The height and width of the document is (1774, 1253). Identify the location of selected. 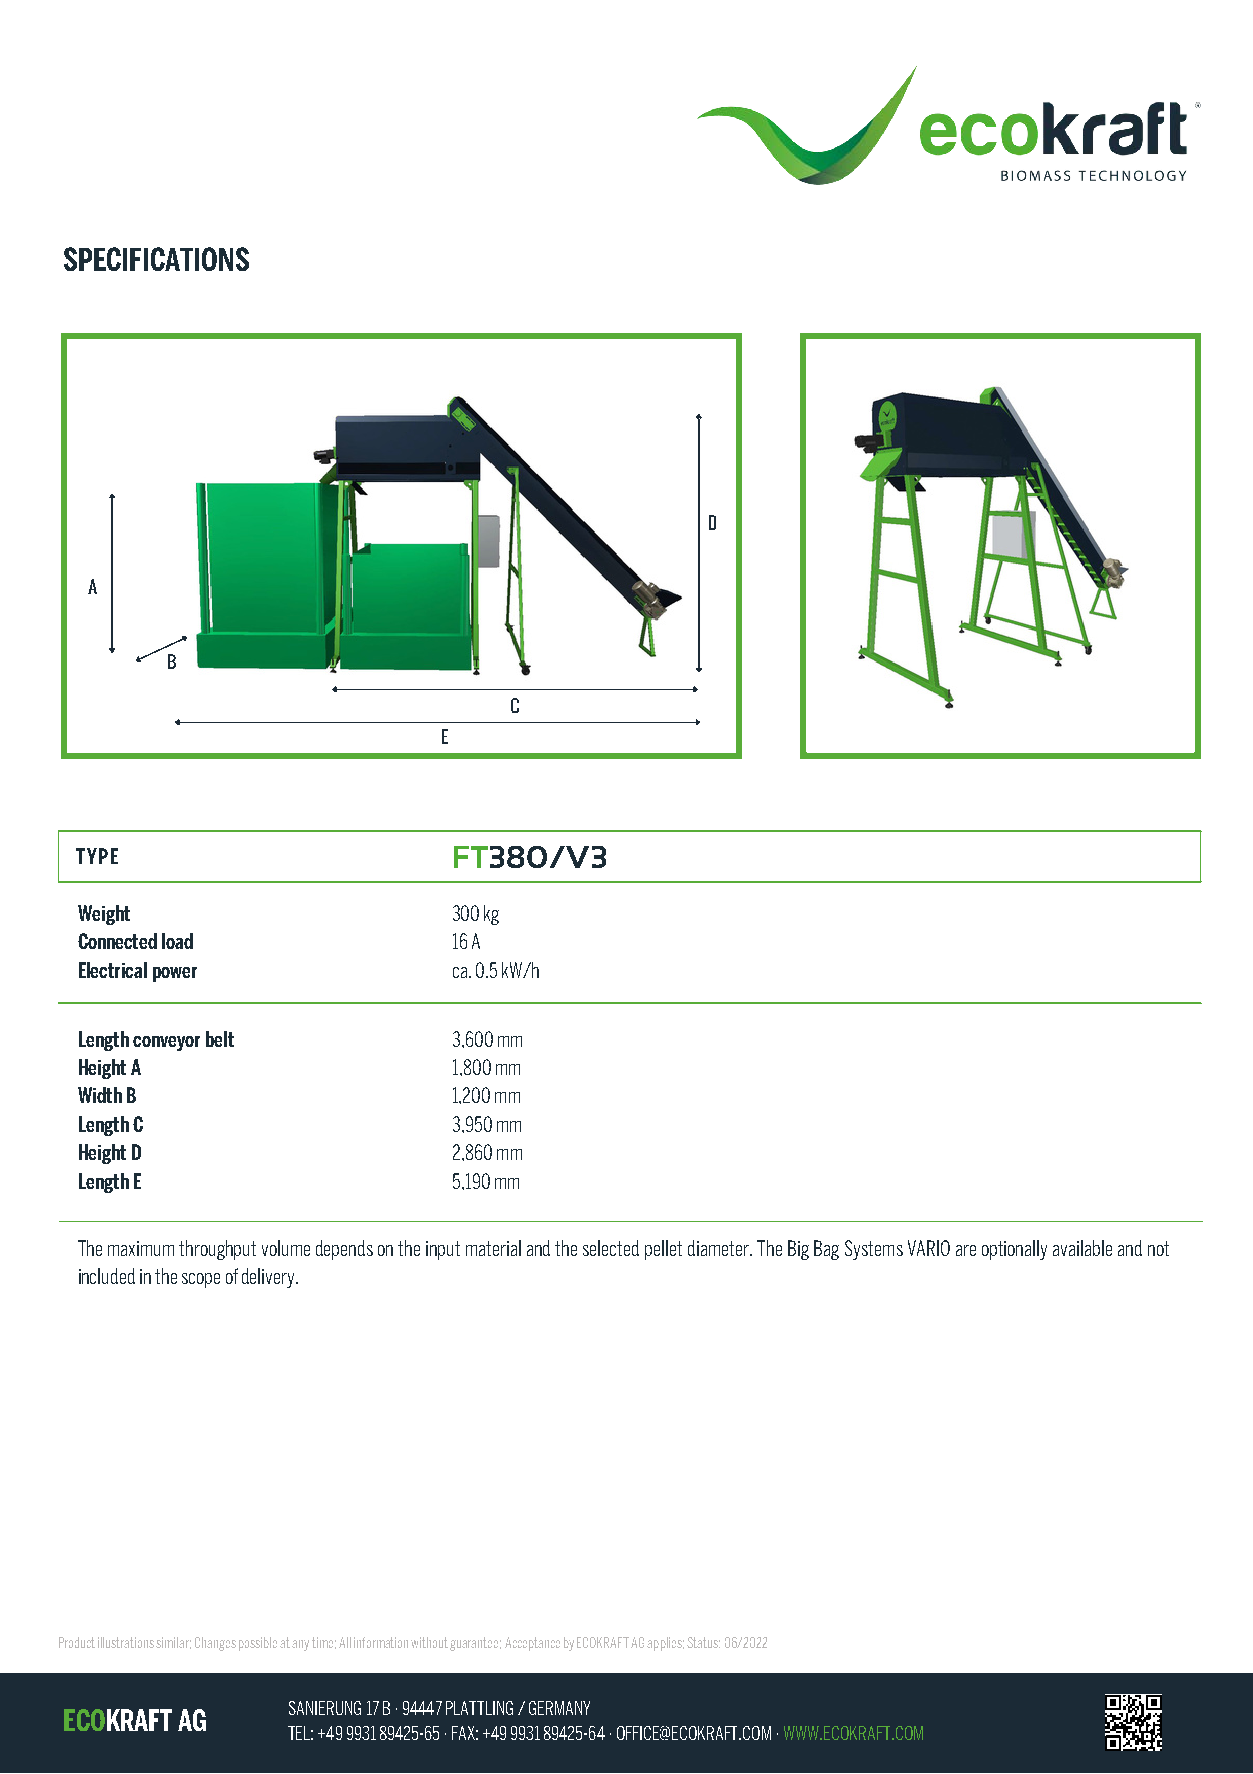
(611, 1248).
